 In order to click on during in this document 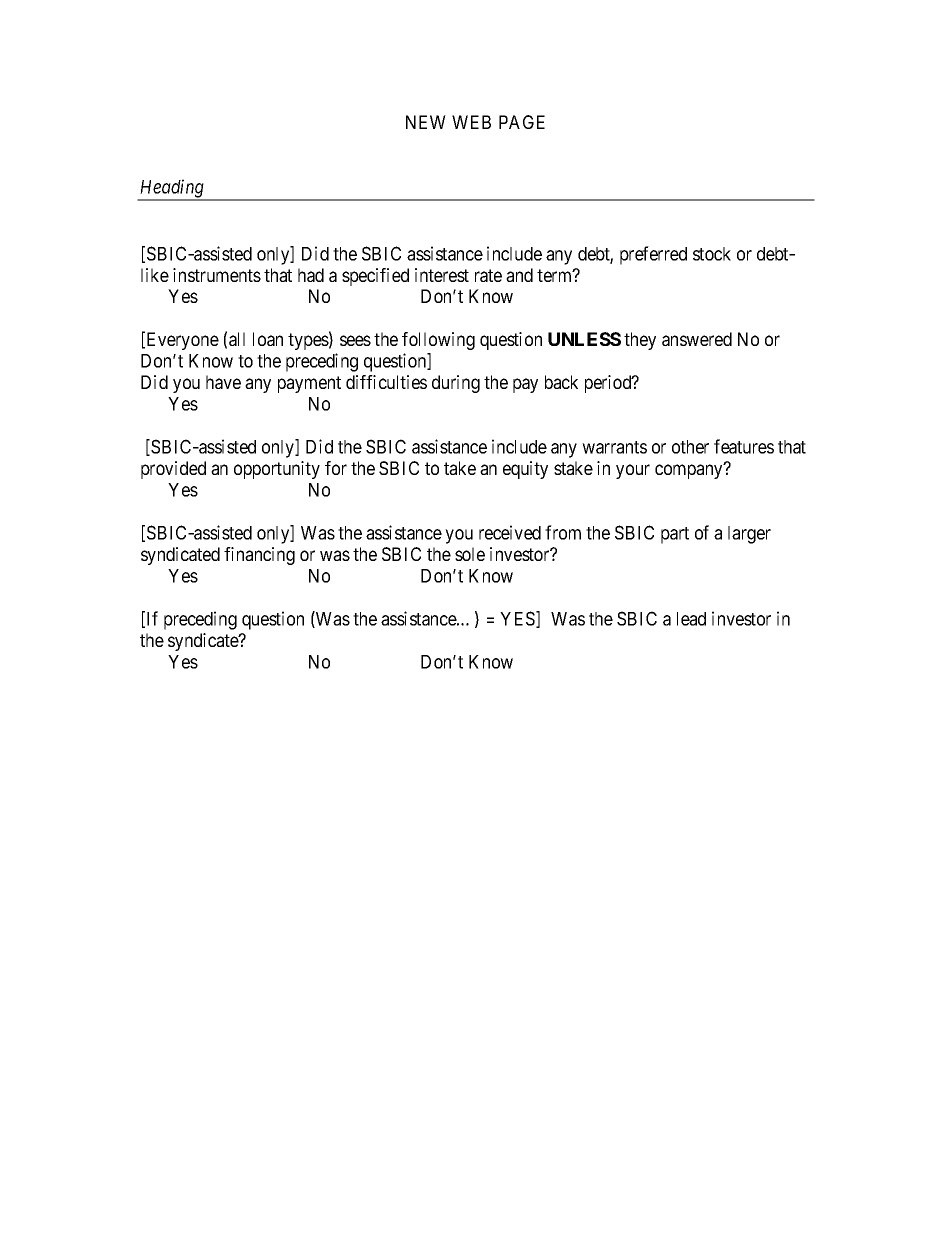, I will do `click(456, 384)`.
